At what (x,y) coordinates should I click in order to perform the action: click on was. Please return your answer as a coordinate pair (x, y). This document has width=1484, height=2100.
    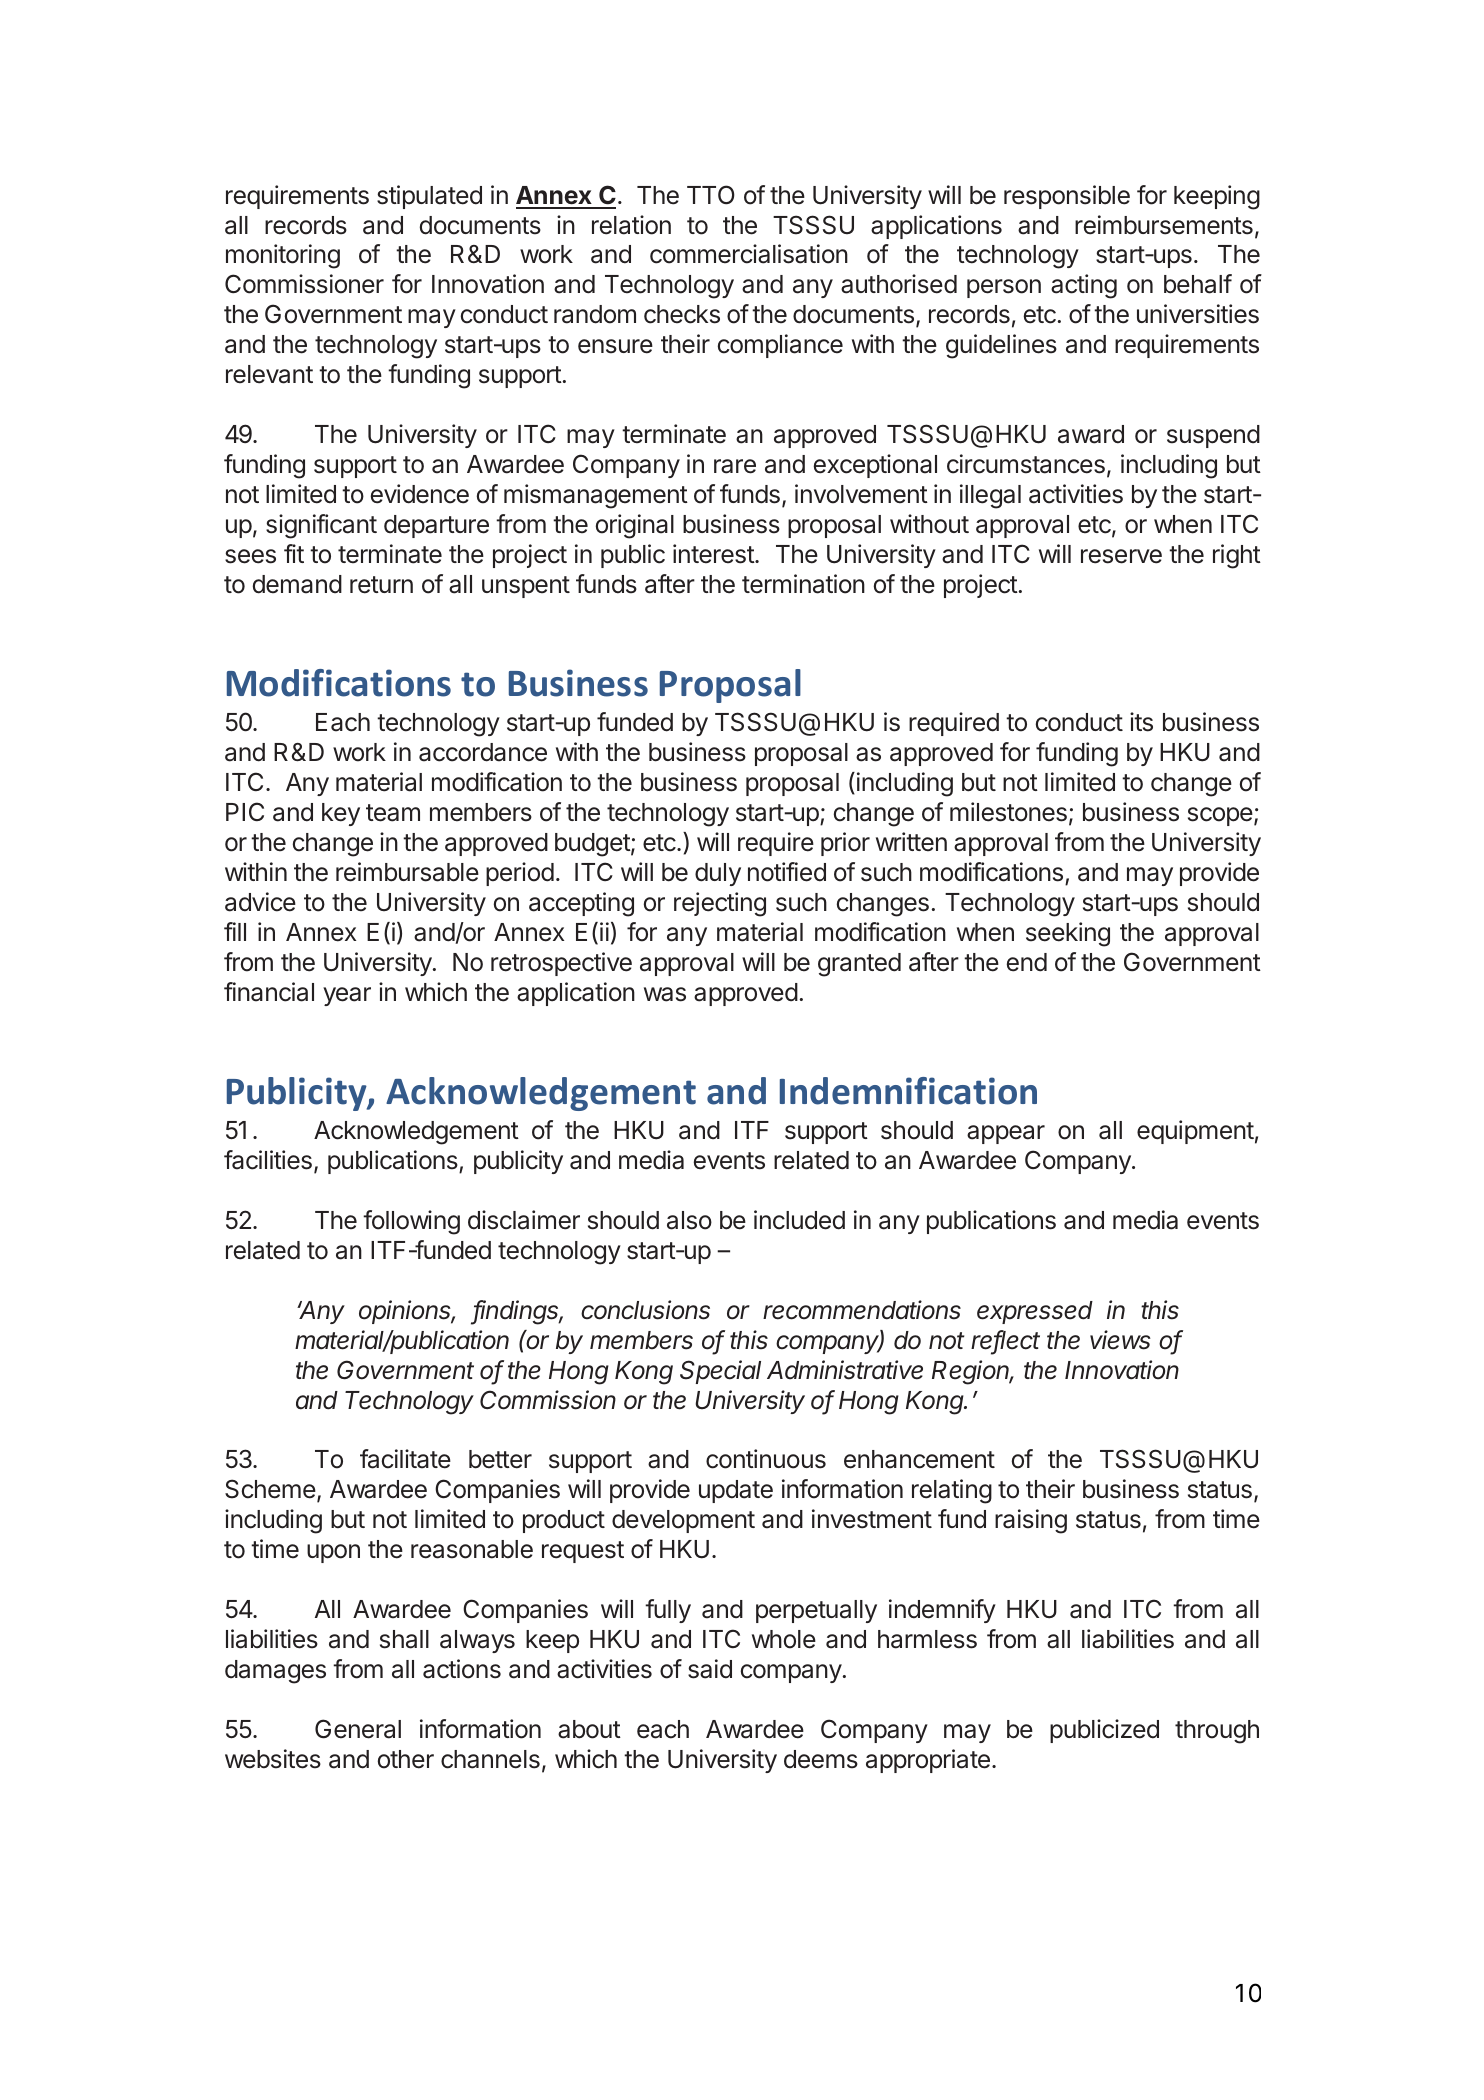
    Looking at the image, I should click on (665, 994).
